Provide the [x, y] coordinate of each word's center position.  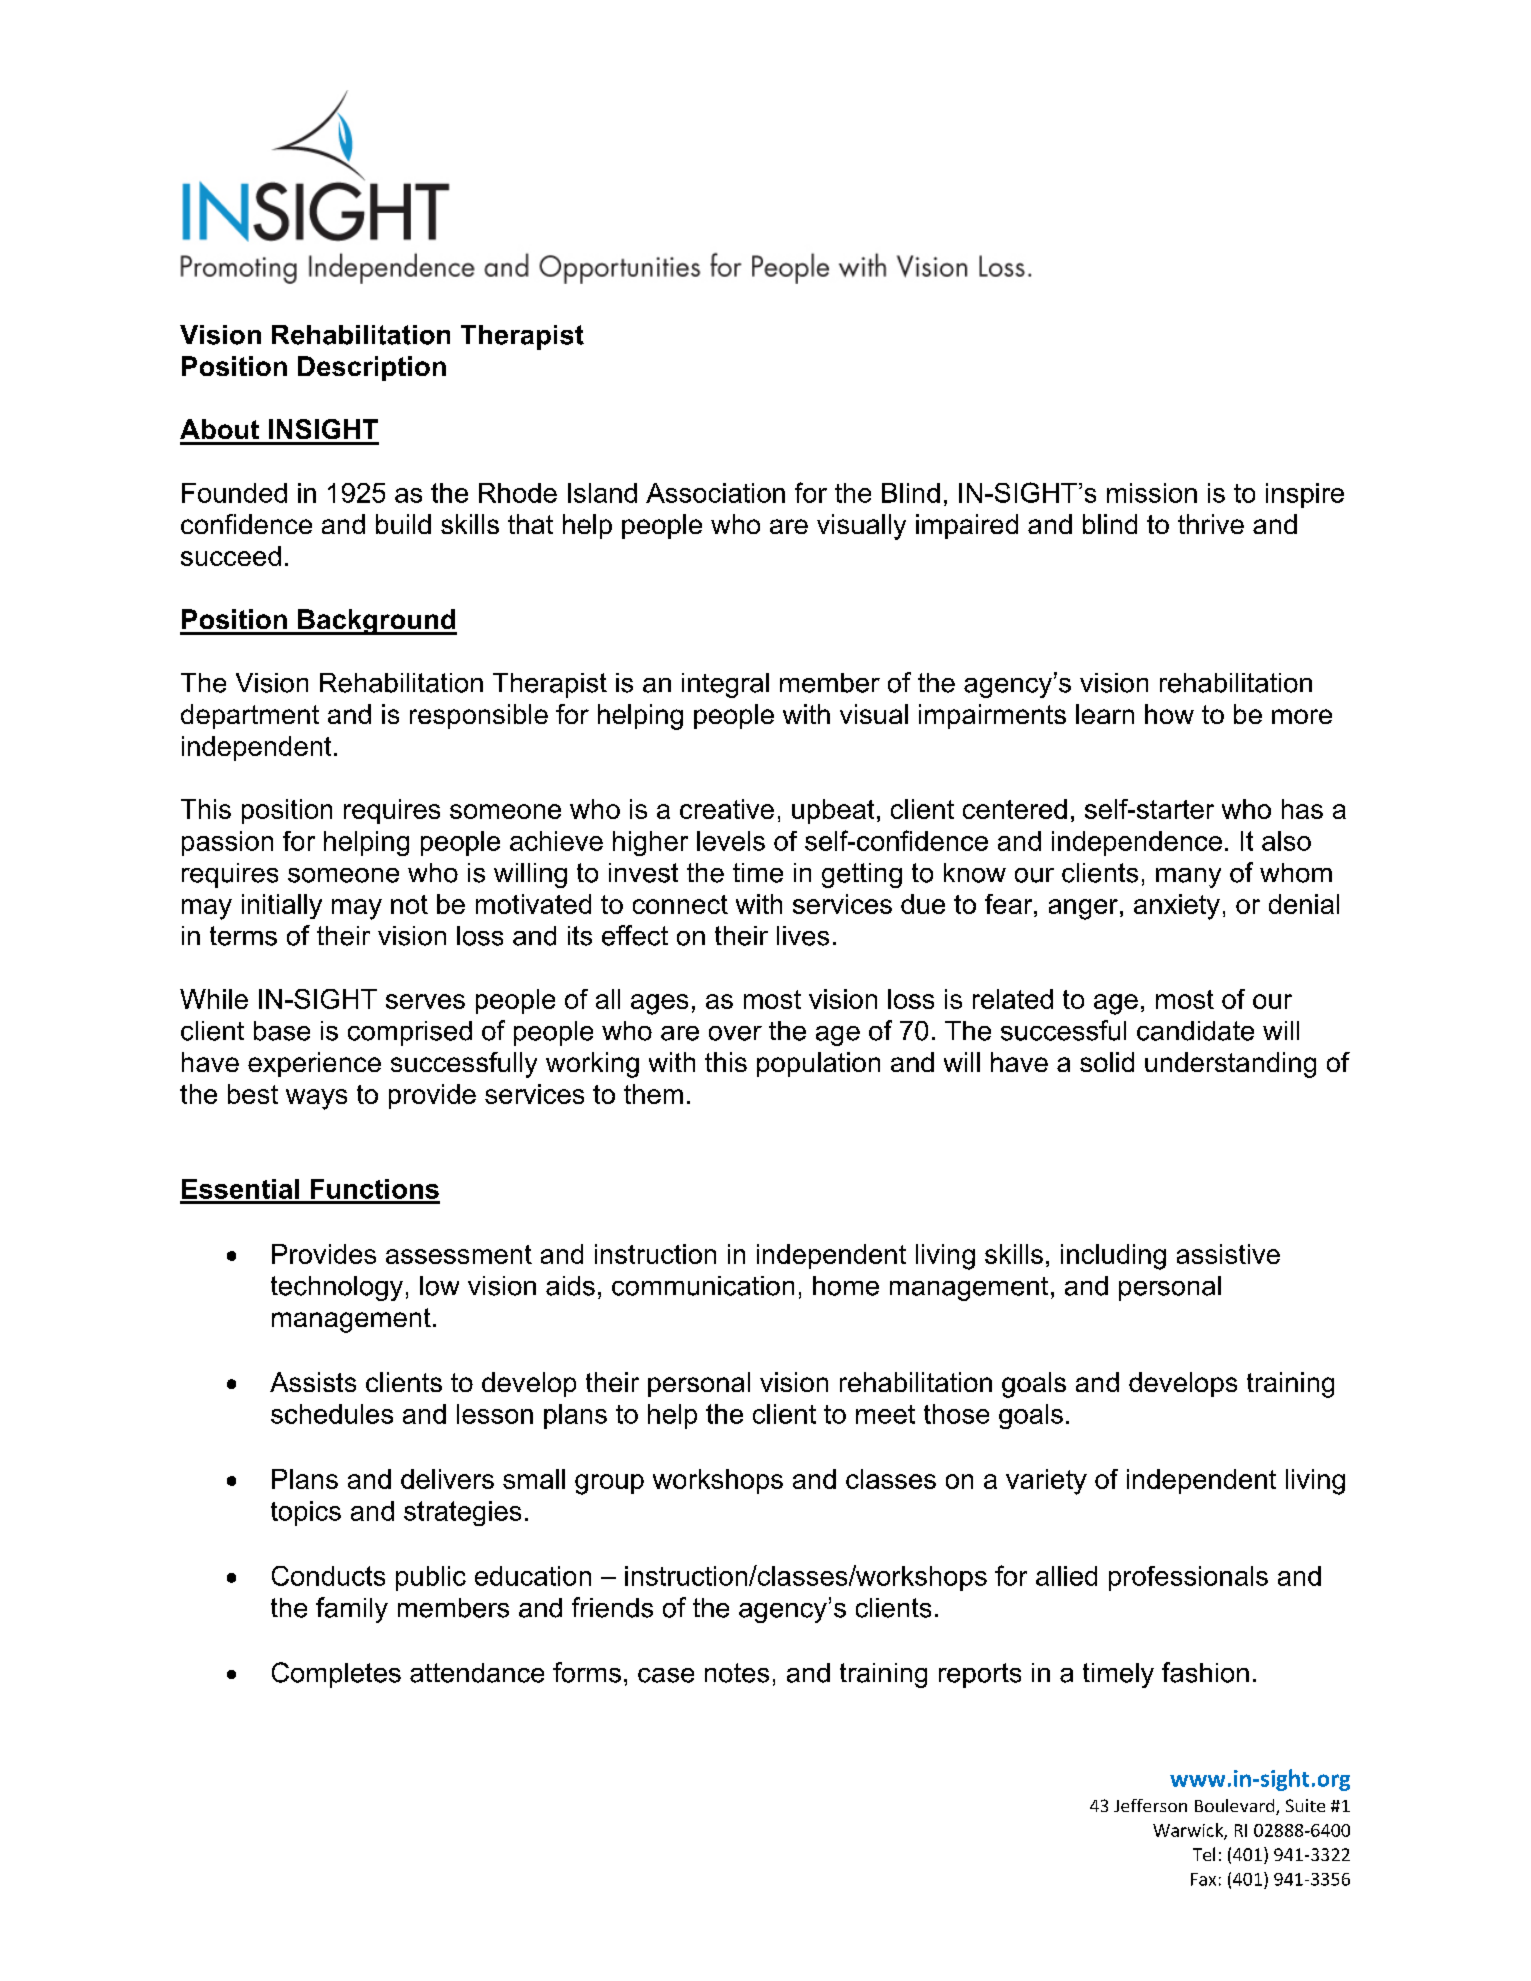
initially [282, 906]
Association [715, 493]
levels [731, 841]
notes [737, 1673]
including [1113, 1257]
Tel [1204, 1854]
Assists [313, 1382]
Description [372, 368]
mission [1152, 493]
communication [703, 1286]
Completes [336, 1675]
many [1188, 878]
